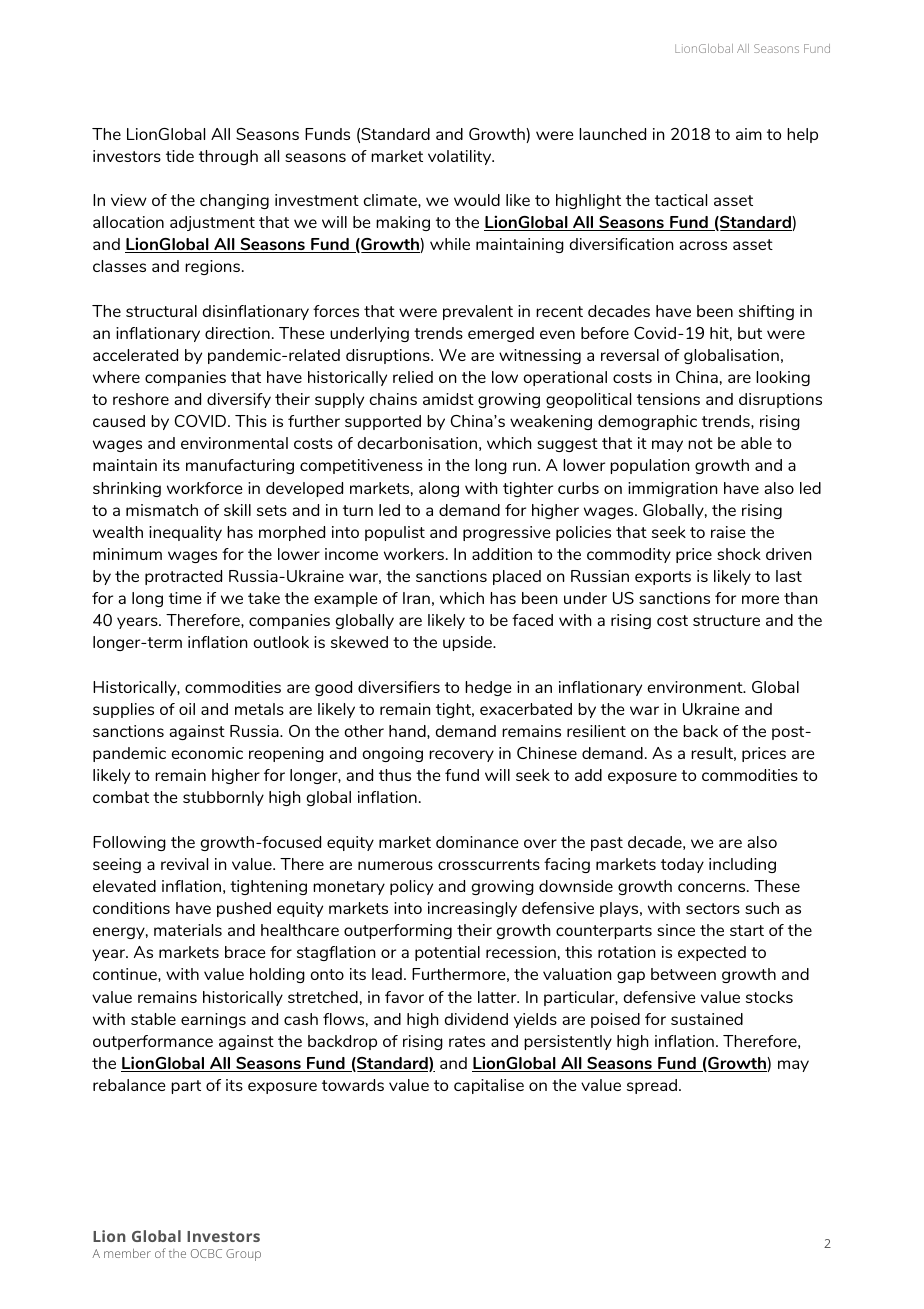  What do you see at coordinates (243, 1255) in the document?
I see `Group` at bounding box center [243, 1255].
